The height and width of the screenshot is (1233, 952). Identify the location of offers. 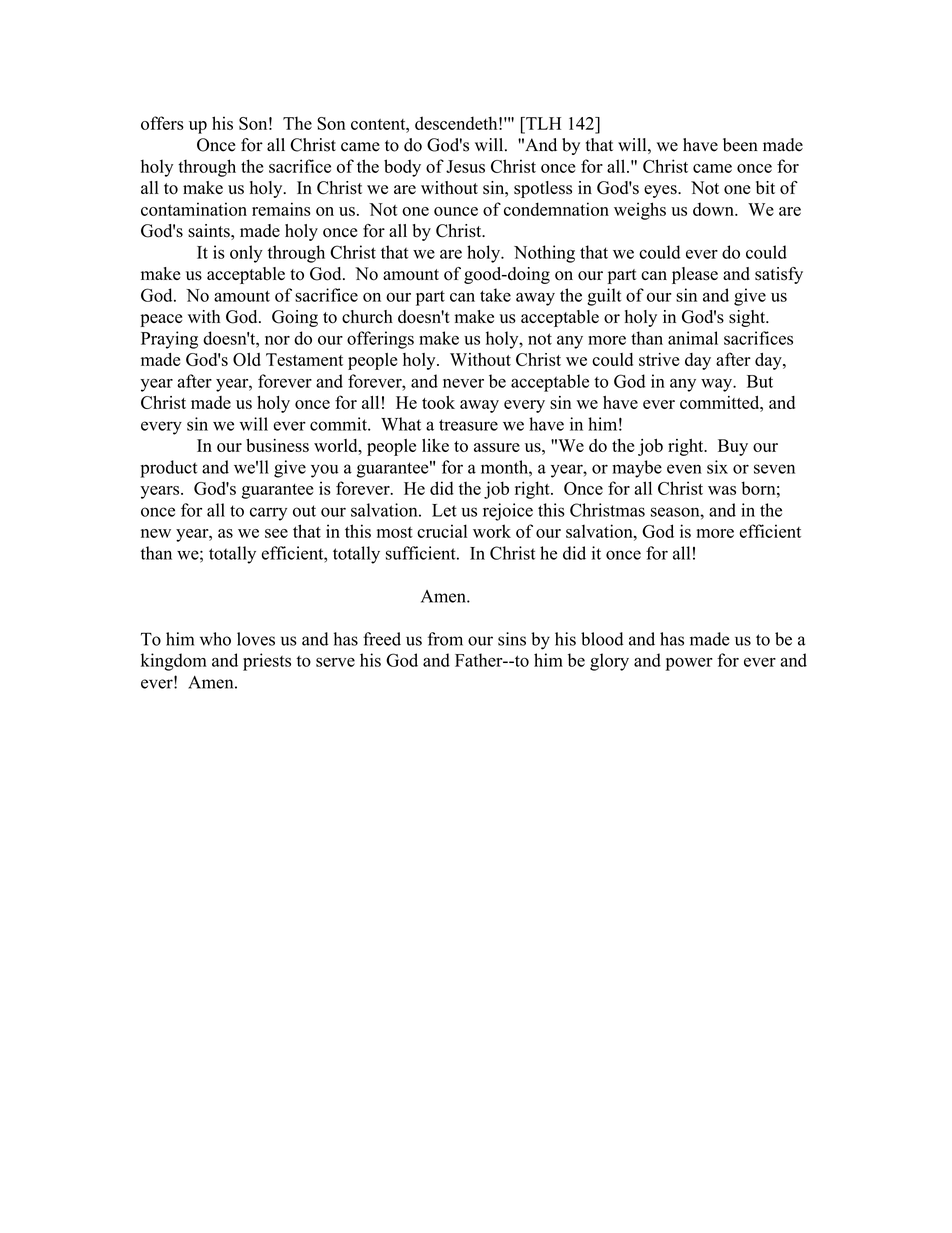
(162, 123).
